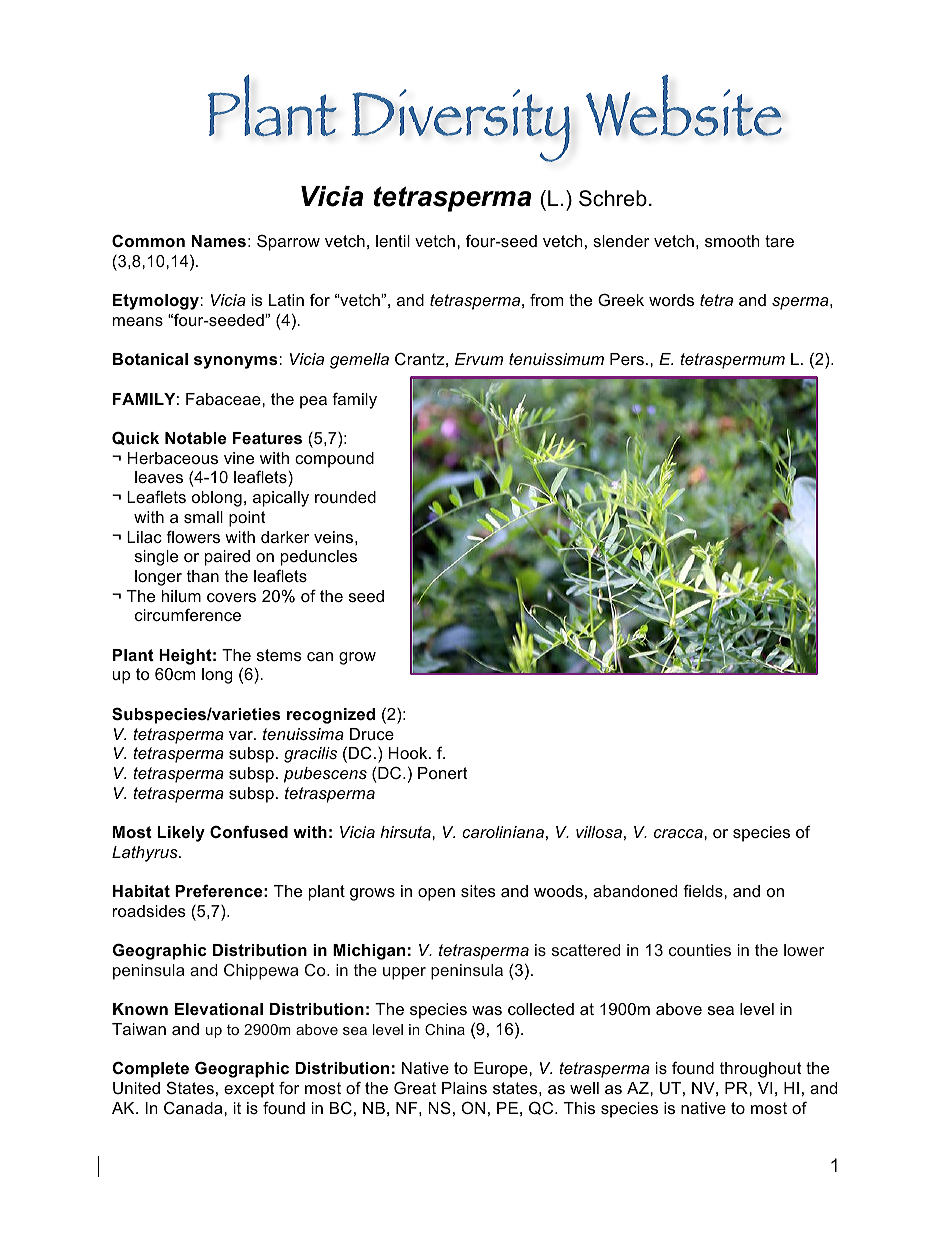 The image size is (952, 1233). What do you see at coordinates (181, 834) in the page?
I see `Likely` at bounding box center [181, 834].
